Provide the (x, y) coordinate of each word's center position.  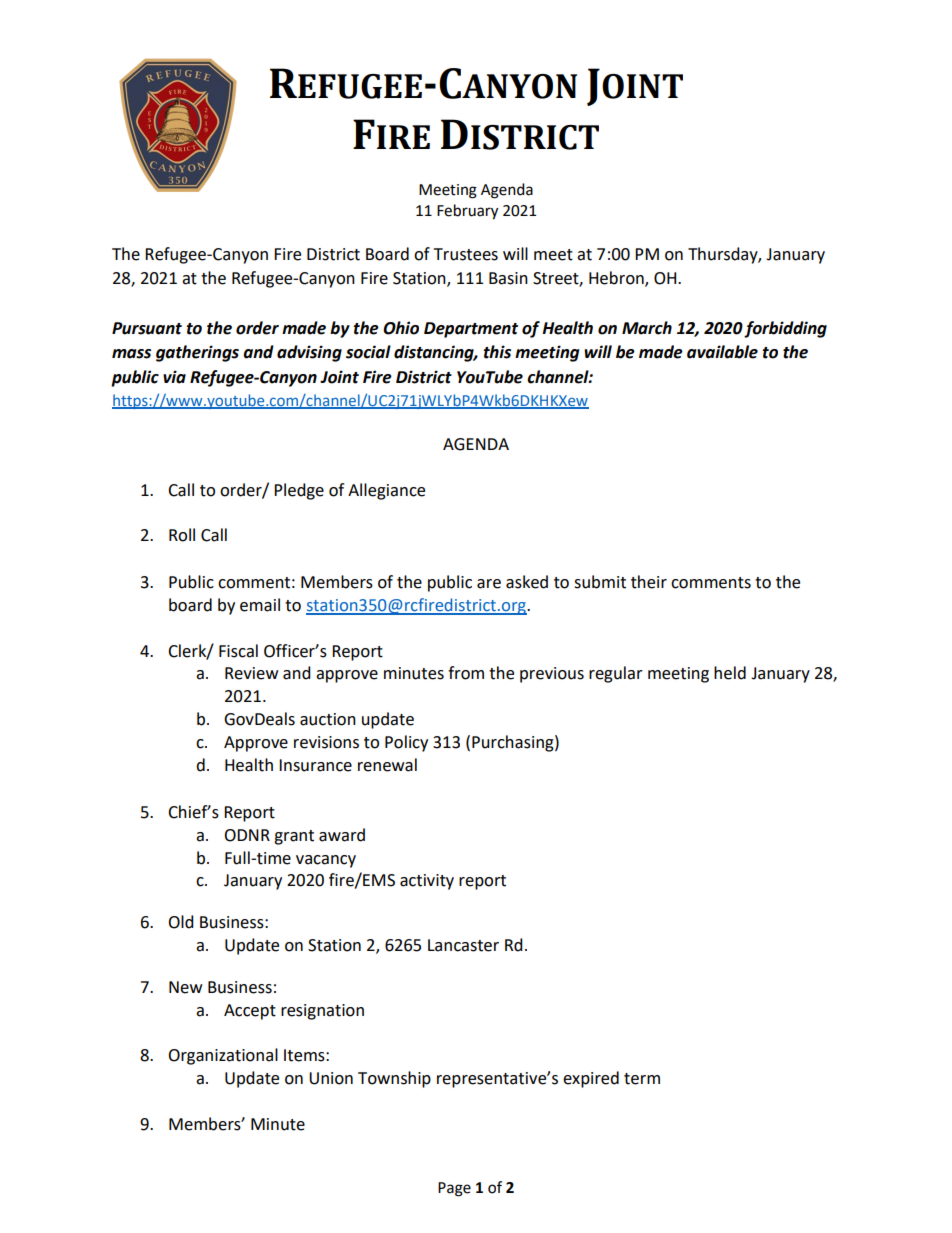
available (722, 352)
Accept (250, 1012)
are (489, 584)
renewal (387, 765)
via (174, 377)
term (642, 1079)
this (497, 352)
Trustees (466, 254)
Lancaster (463, 945)
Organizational (223, 1056)
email (260, 605)
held (730, 673)
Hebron (617, 279)
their (649, 582)
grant (294, 837)
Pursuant (147, 328)
